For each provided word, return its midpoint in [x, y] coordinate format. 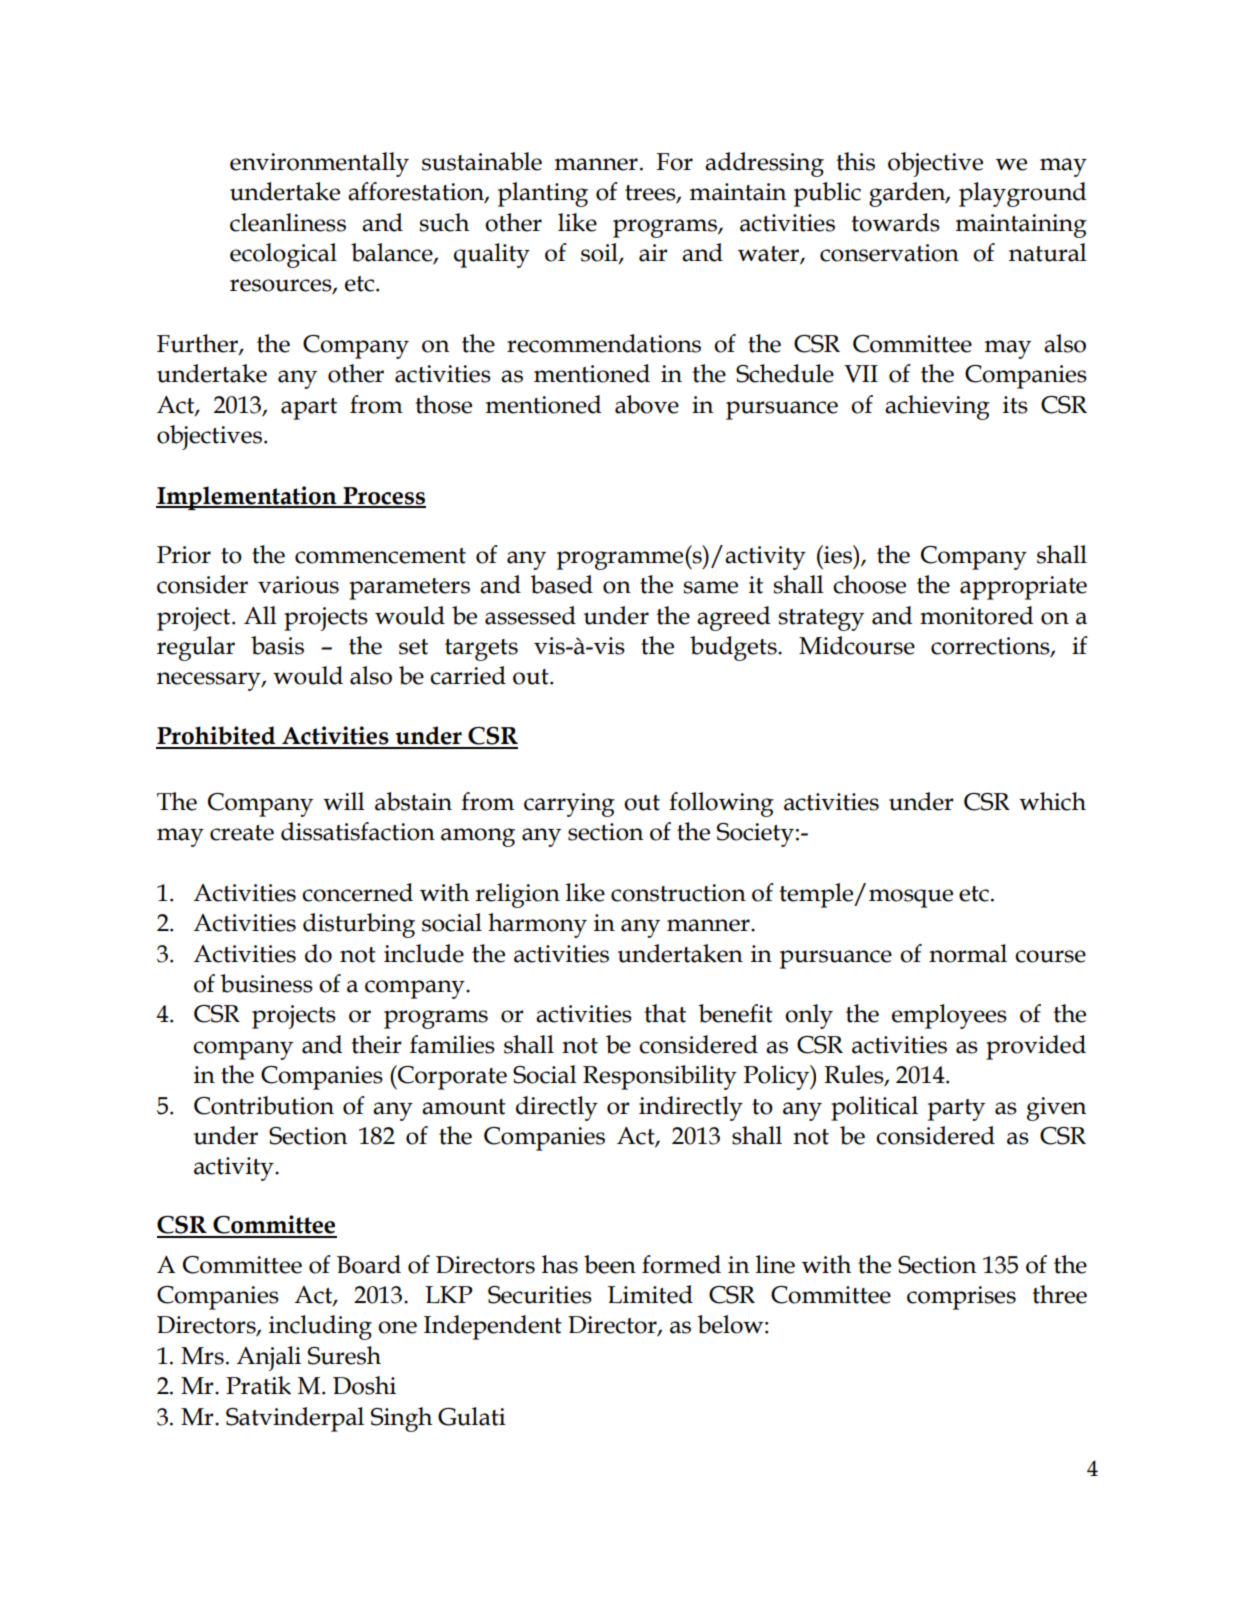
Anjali [268, 1358]
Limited [650, 1294]
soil [600, 253]
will [344, 801]
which [1052, 801]
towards [895, 222]
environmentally [319, 164]
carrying [569, 805]
